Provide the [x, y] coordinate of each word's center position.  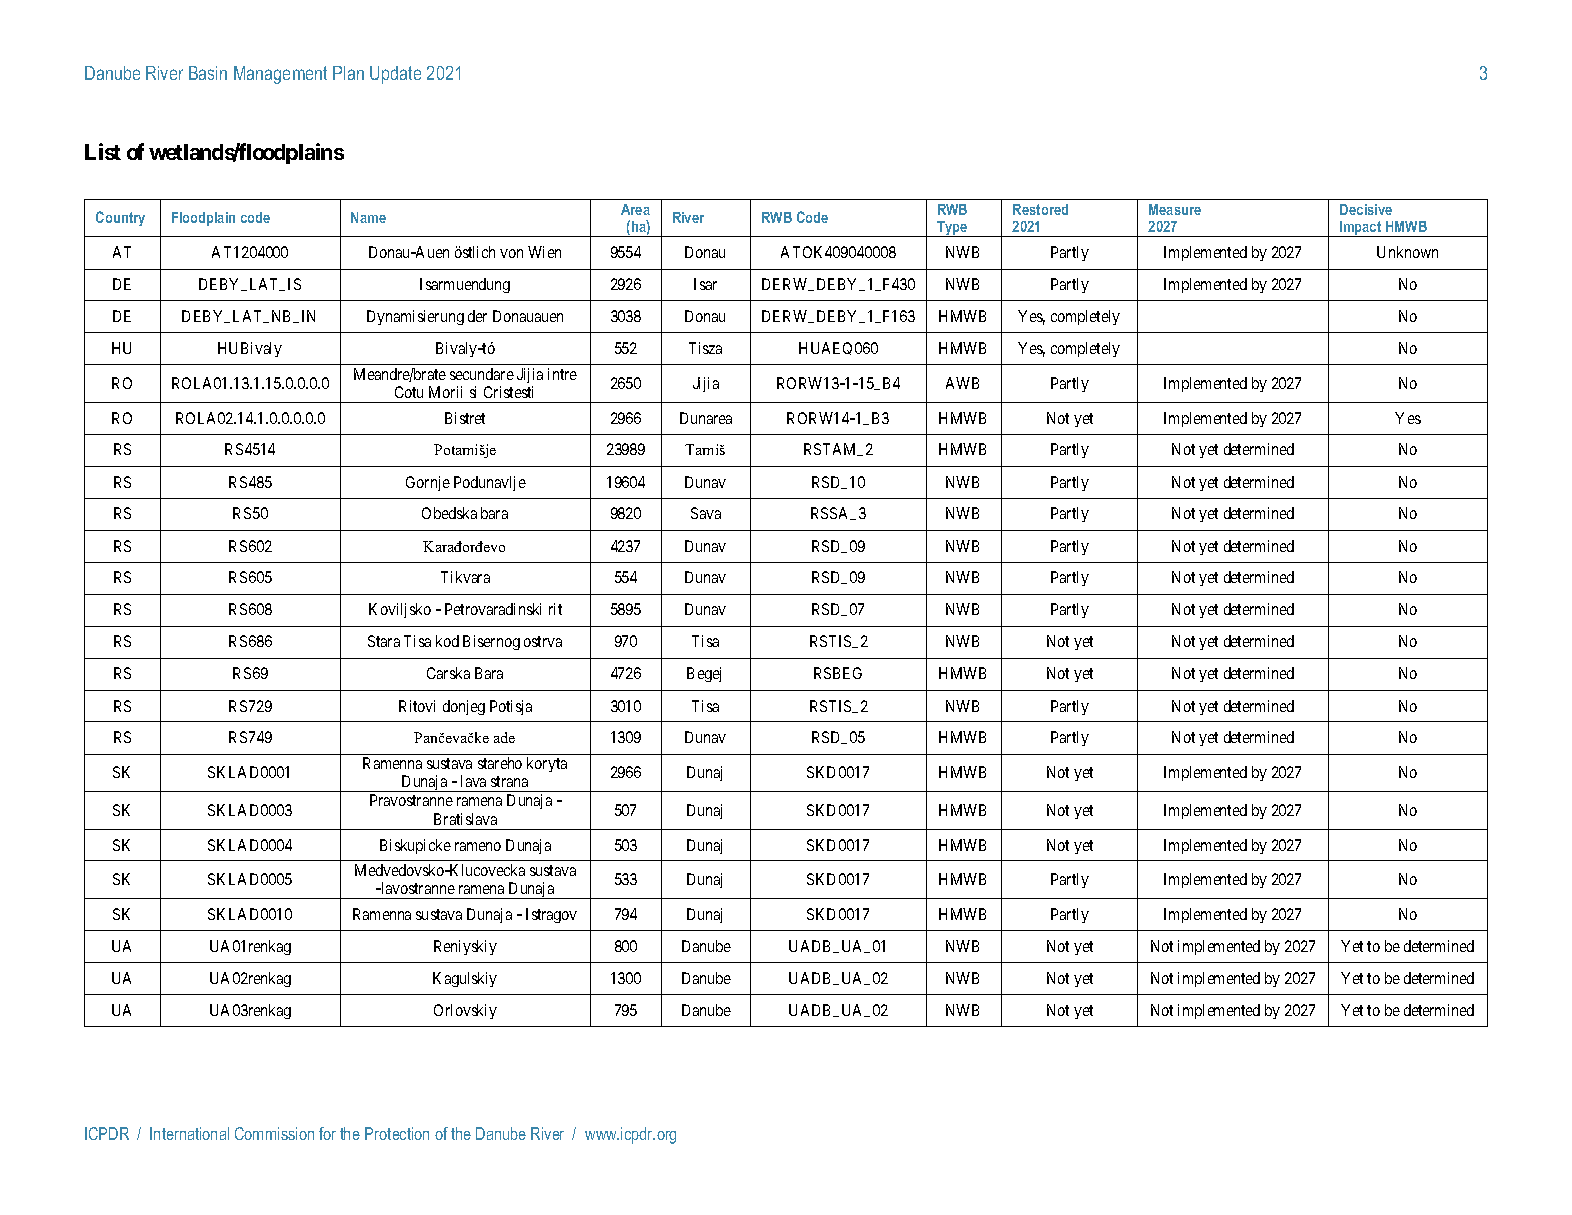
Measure [1175, 209]
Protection [397, 1133]
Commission [274, 1133]
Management [280, 75]
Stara [384, 641]
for [327, 1133]
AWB [962, 383]
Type [952, 229]
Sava [706, 513]
